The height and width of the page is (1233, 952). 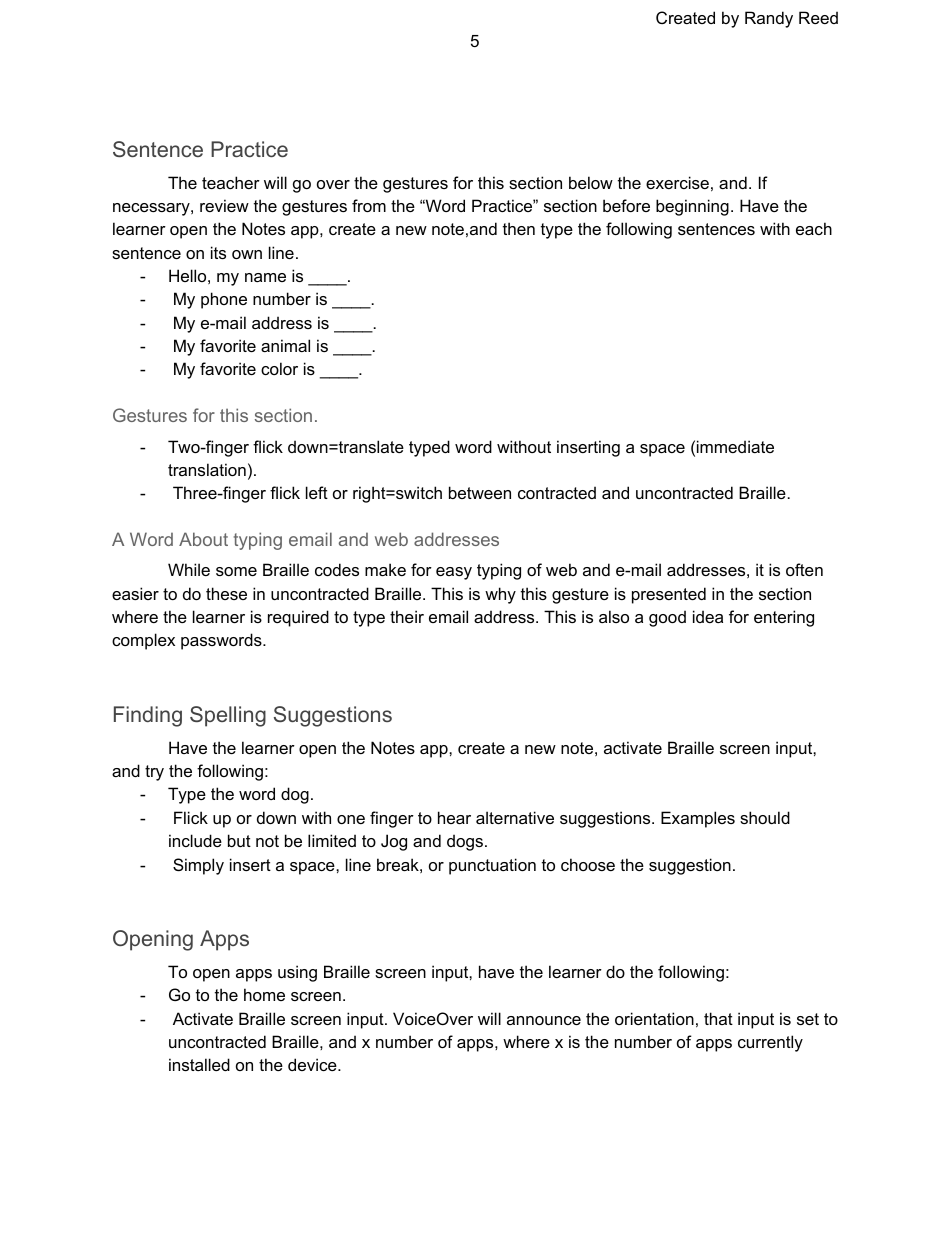 What do you see at coordinates (718, 1018) in the page?
I see `that` at bounding box center [718, 1018].
